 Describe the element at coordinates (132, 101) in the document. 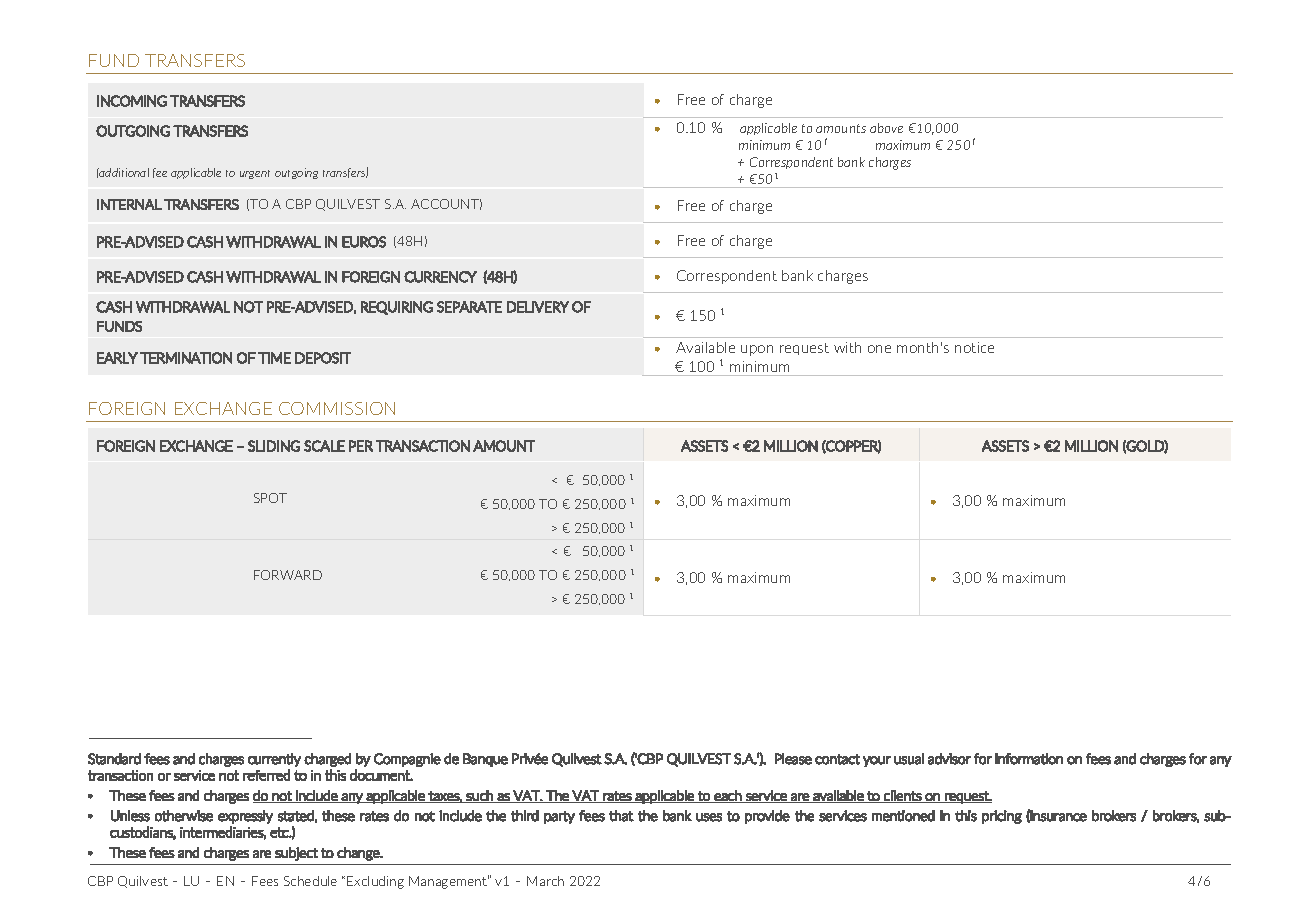

I see `INCOMING` at that location.
